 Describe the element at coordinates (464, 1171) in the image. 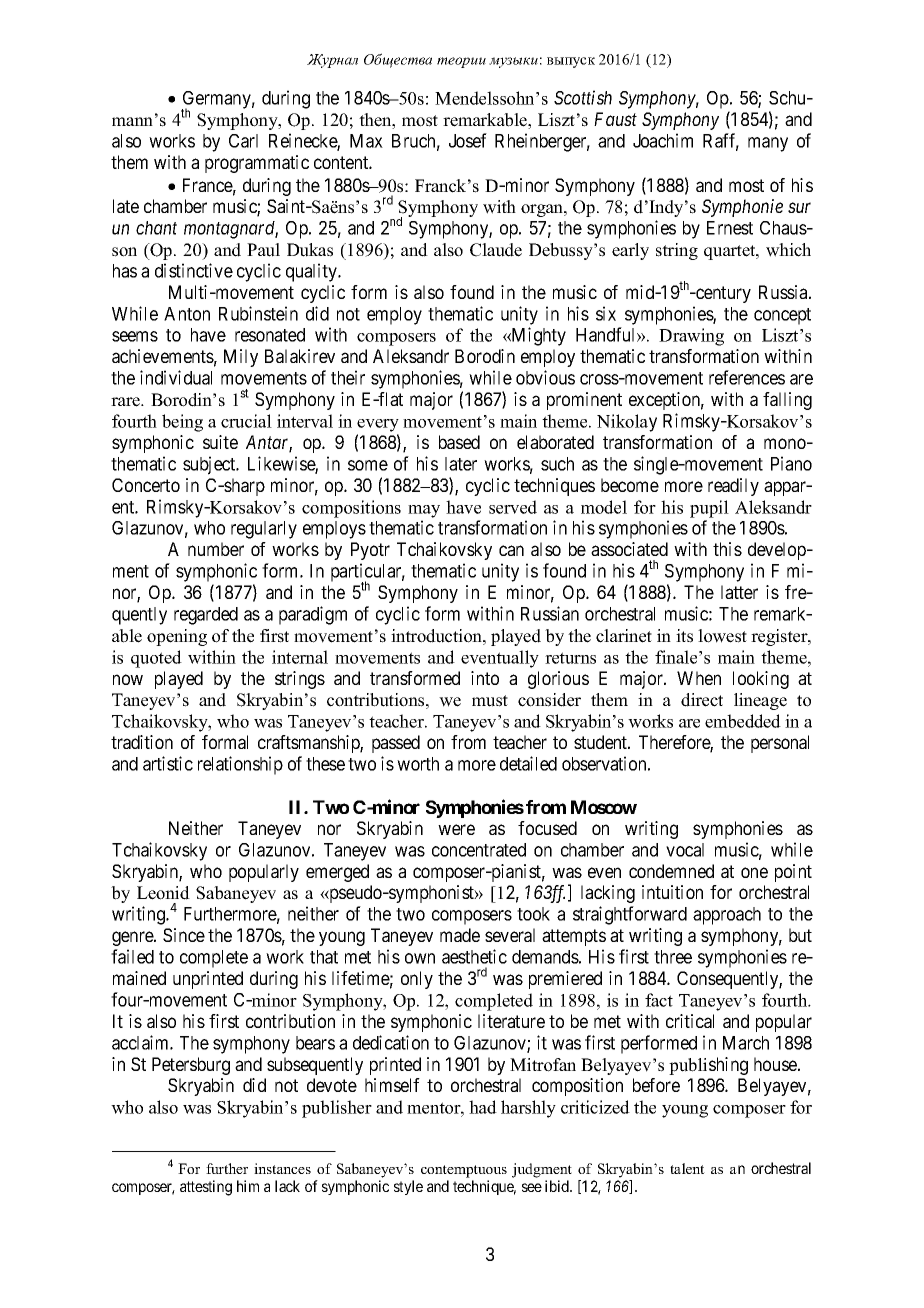

I see `contemptuous` at that location.
